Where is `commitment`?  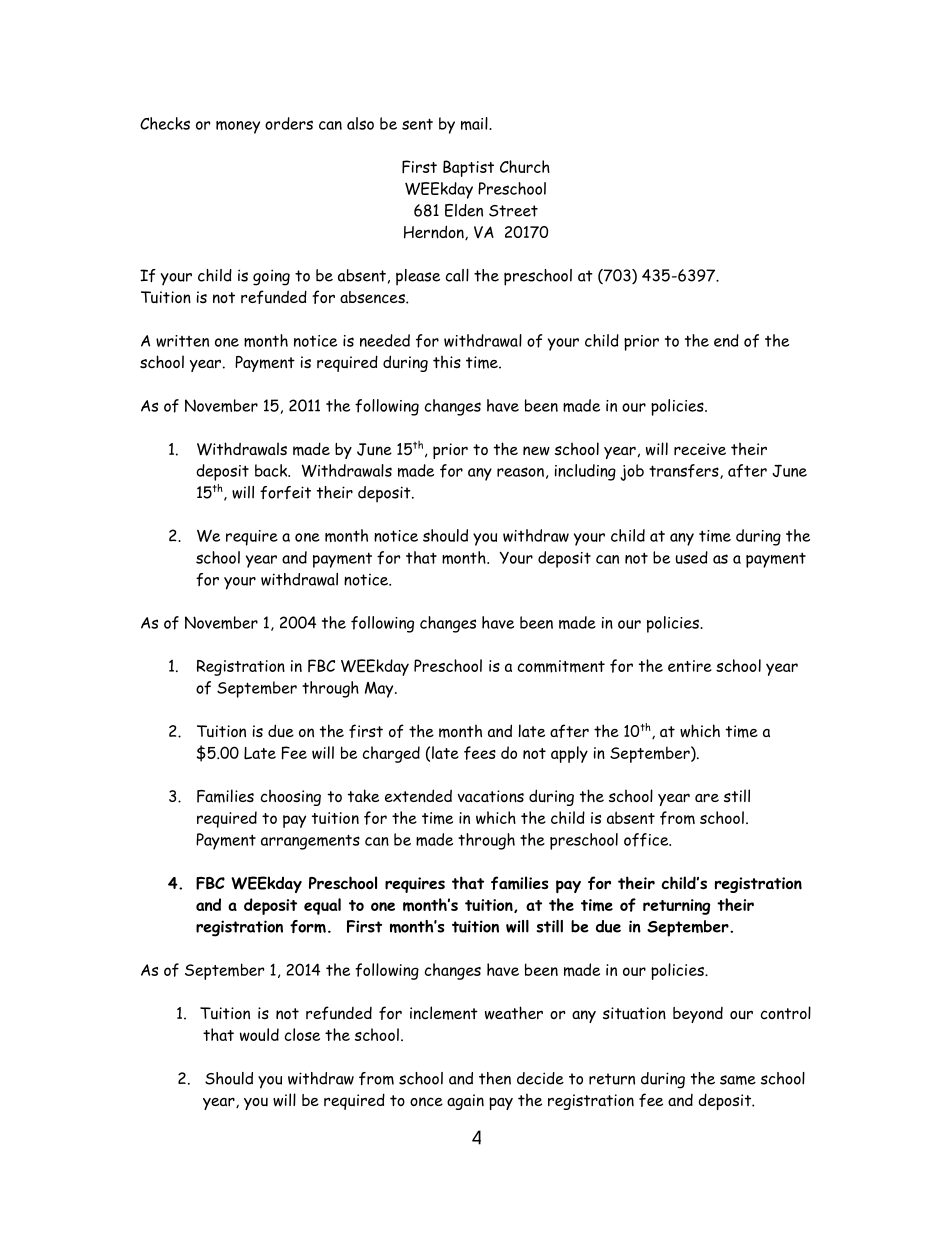
commitment is located at coordinates (561, 666).
